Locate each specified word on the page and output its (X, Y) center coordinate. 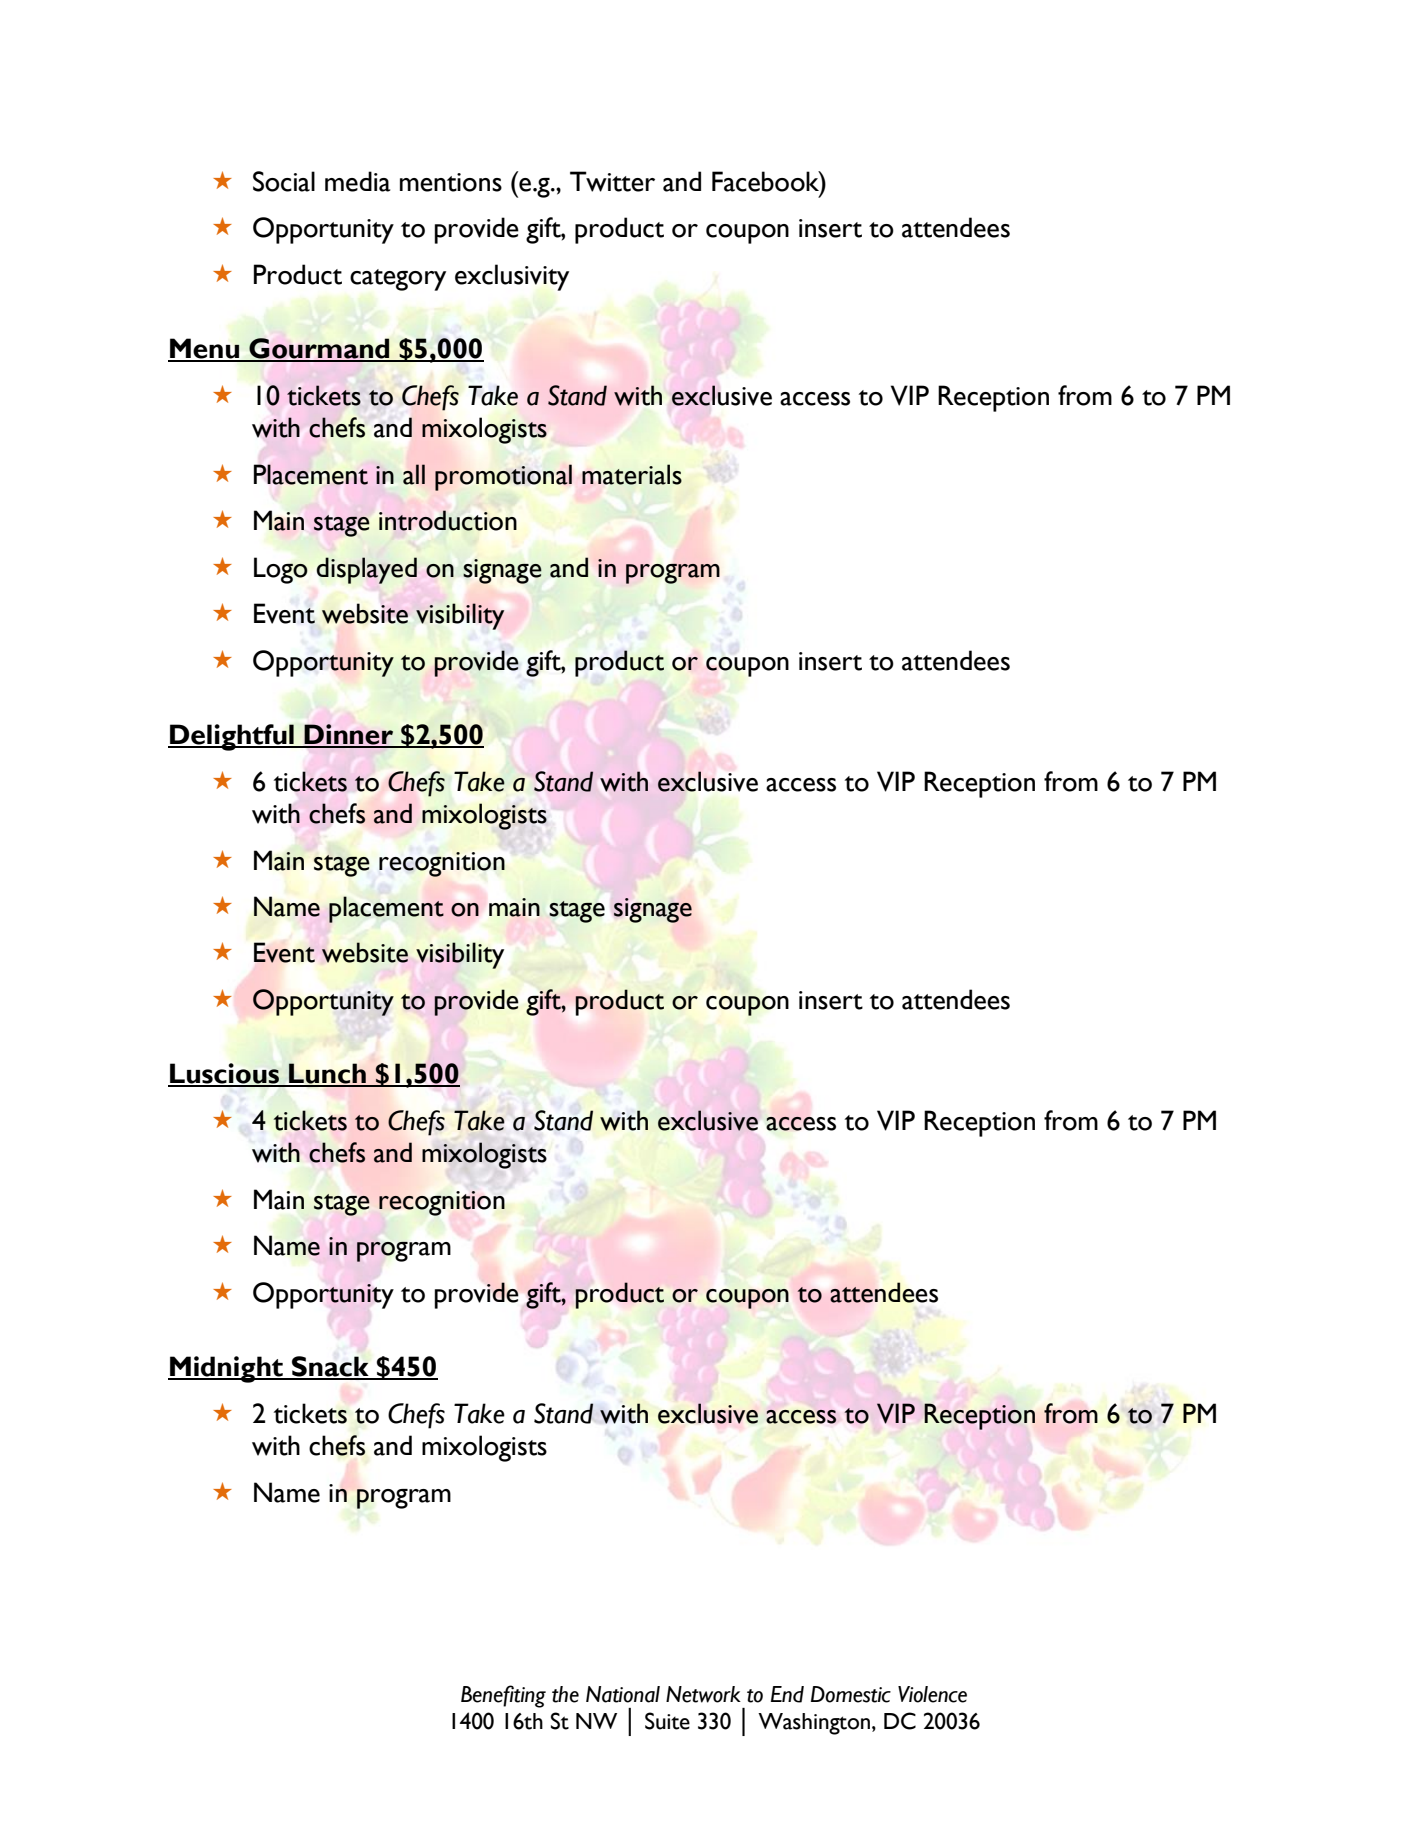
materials (632, 474)
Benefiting (503, 1696)
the (565, 1694)
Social (284, 181)
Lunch (327, 1074)
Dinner (349, 735)
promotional (503, 477)
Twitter (612, 181)
